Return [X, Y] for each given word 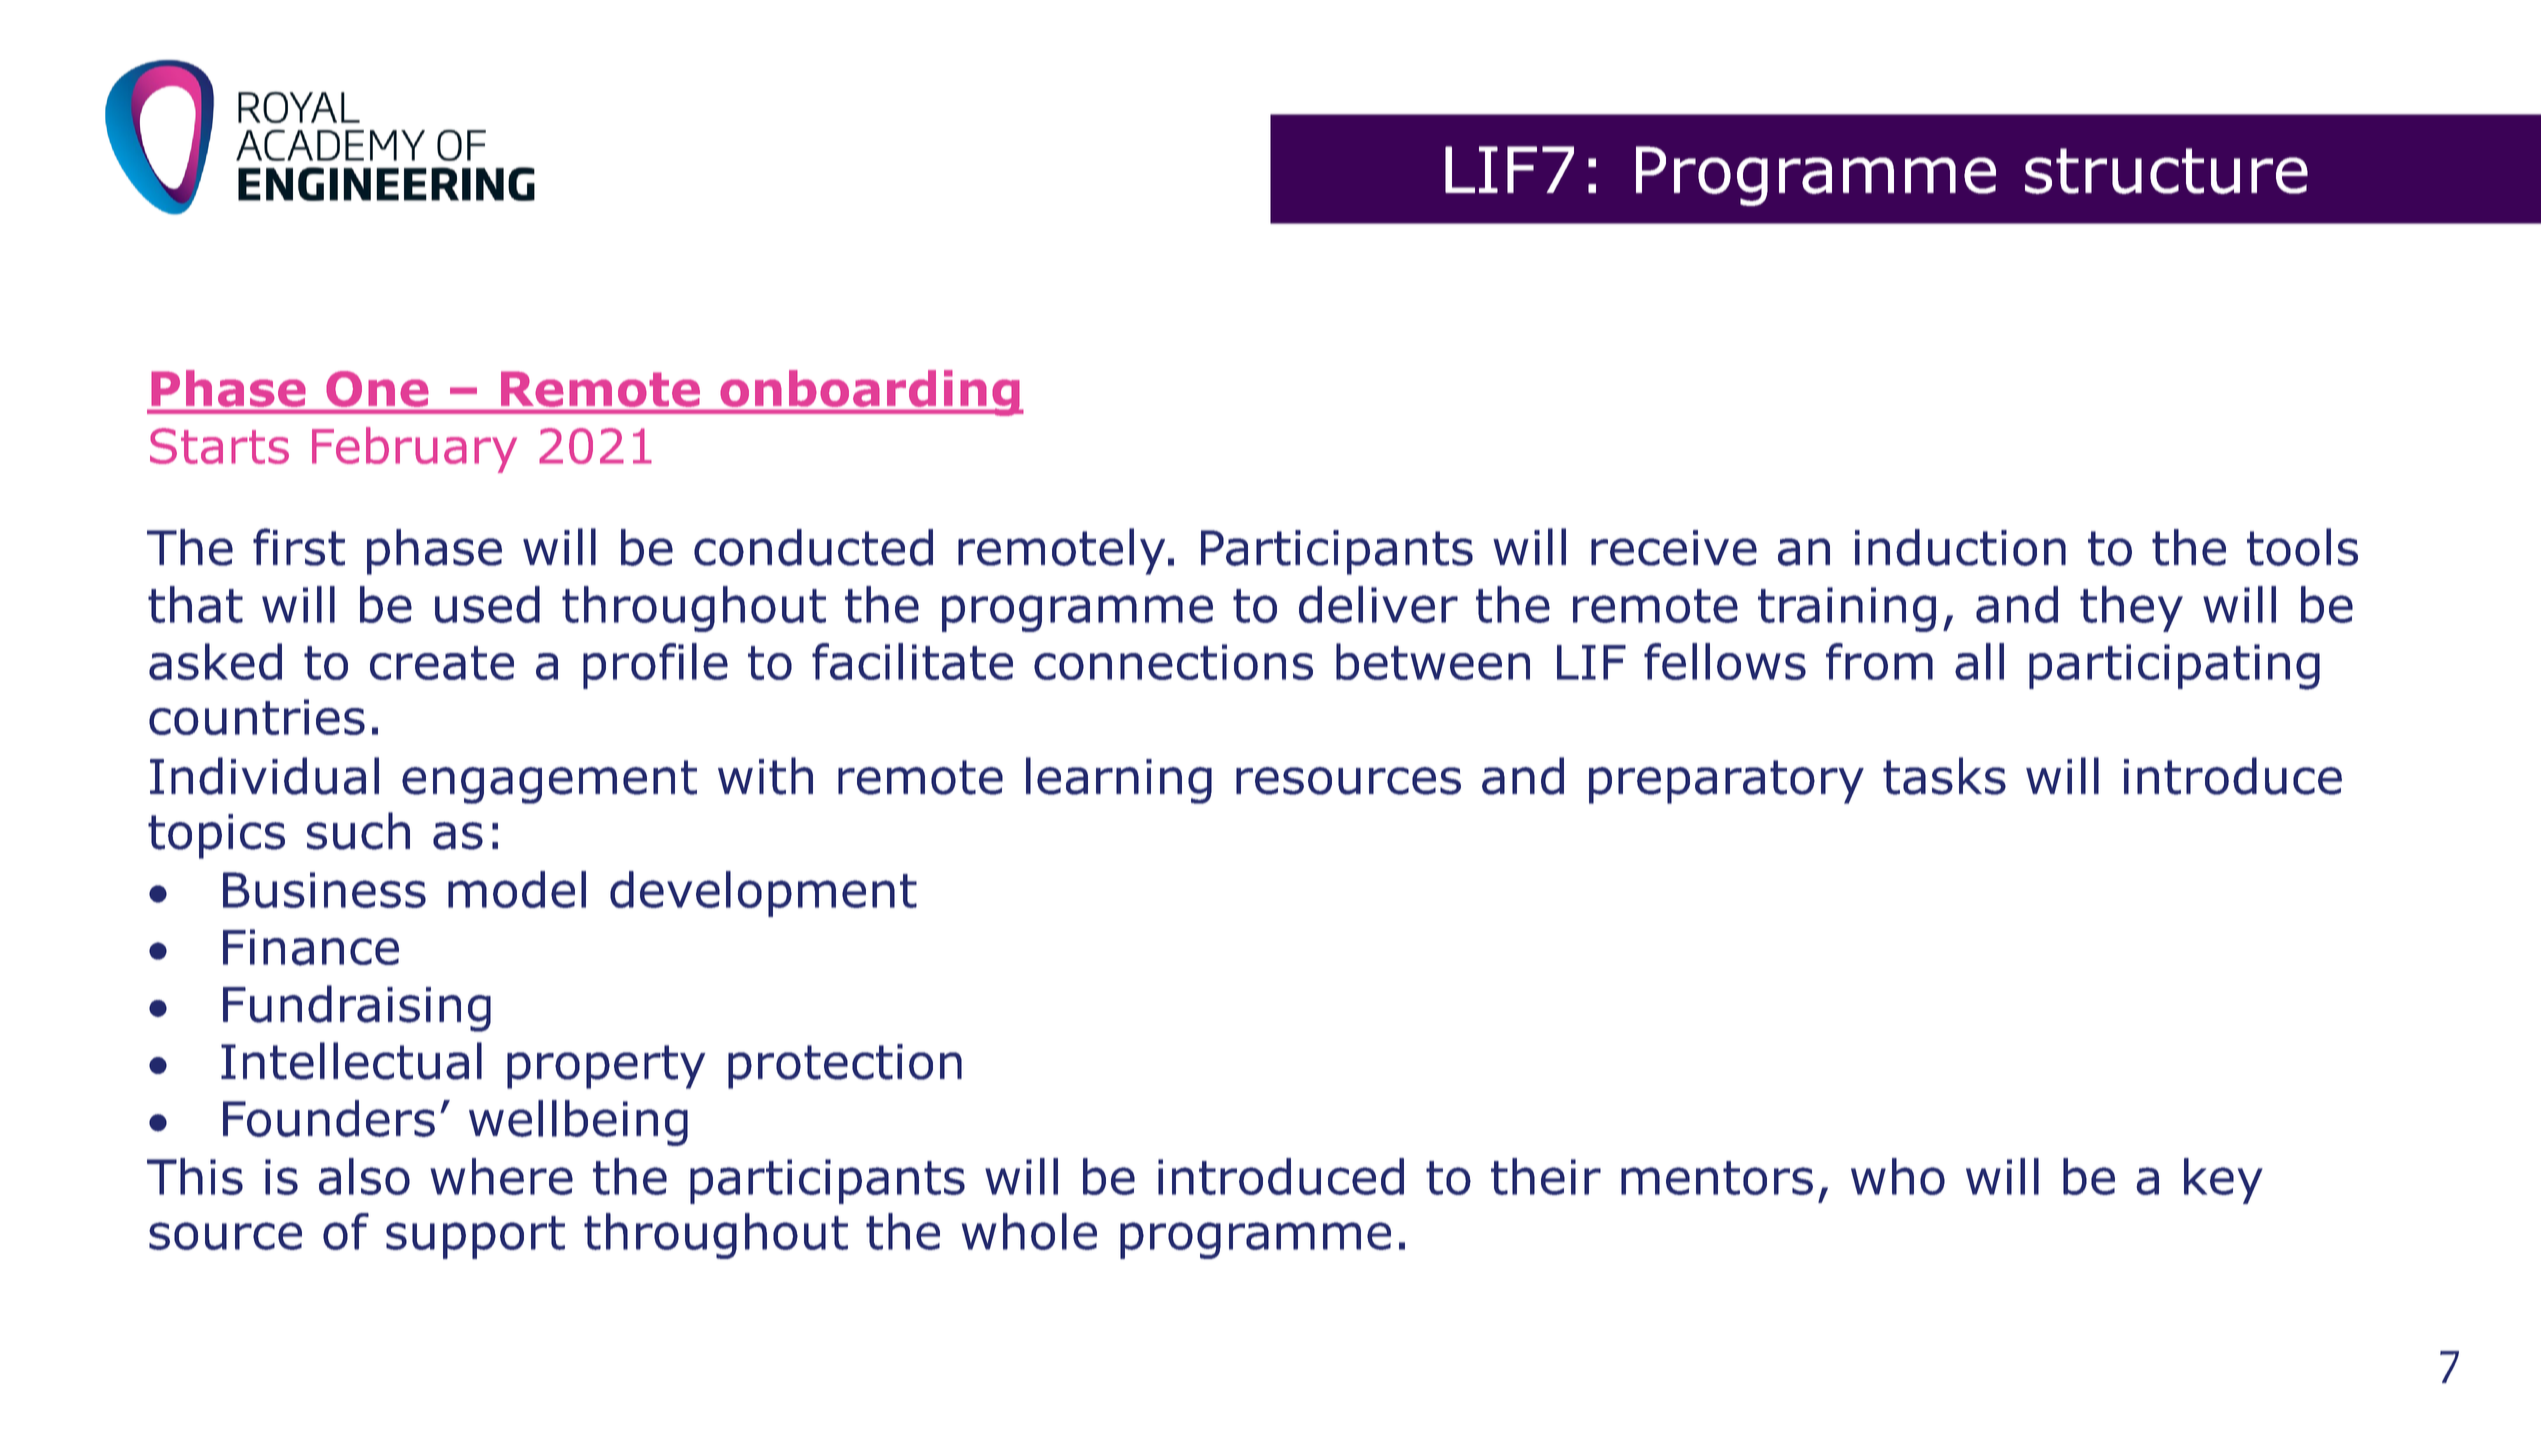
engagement [549, 782]
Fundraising [357, 1008]
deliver [1378, 604]
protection [845, 1066]
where [501, 1176]
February [414, 450]
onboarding [870, 393]
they [2131, 609]
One [377, 389]
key [2223, 1181]
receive [1674, 548]
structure [2166, 171]
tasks [1944, 776]
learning [1119, 780]
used [487, 604]
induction [1960, 547]
